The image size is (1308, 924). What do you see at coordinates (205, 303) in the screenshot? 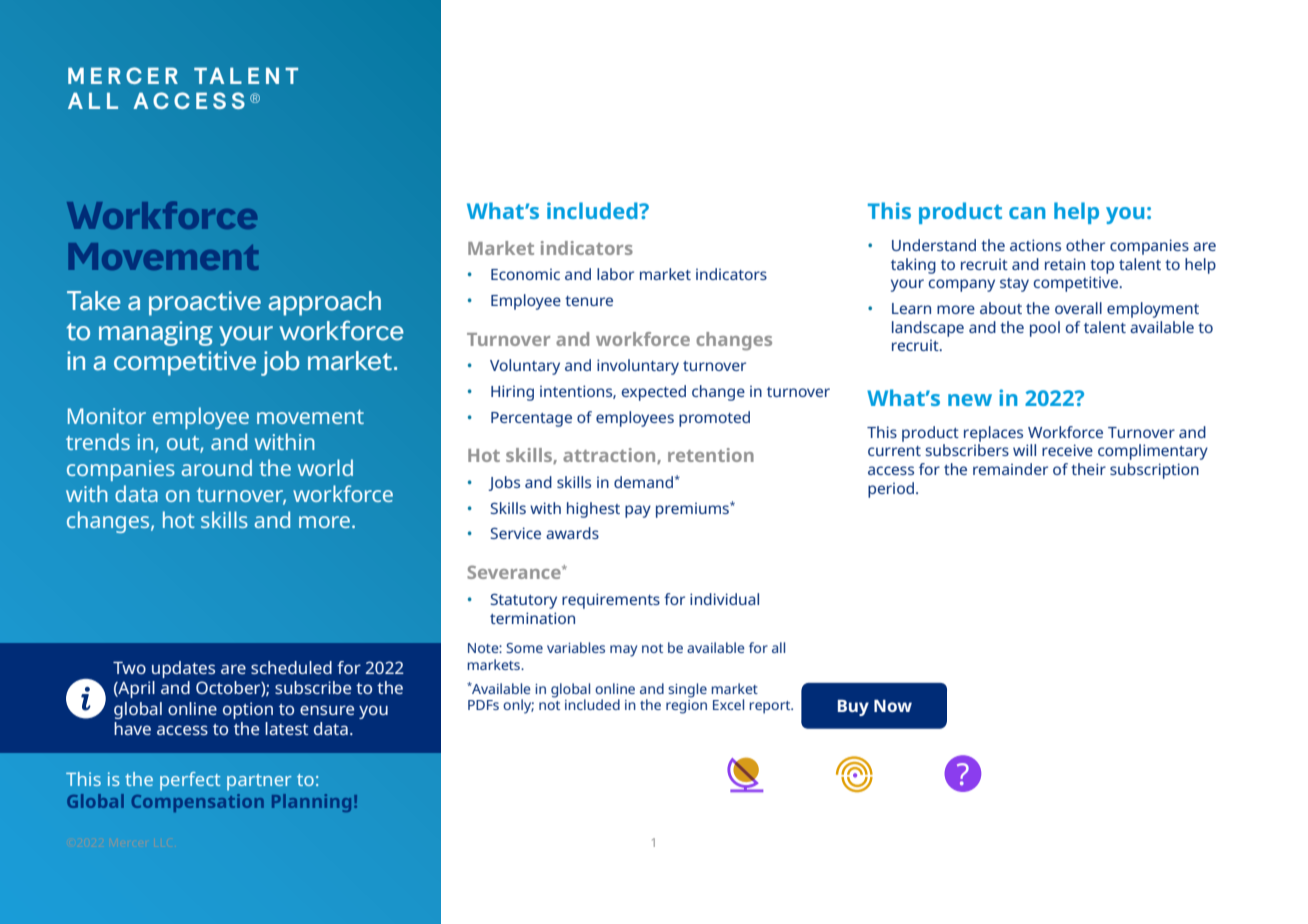
I see `proactive` at bounding box center [205, 303].
